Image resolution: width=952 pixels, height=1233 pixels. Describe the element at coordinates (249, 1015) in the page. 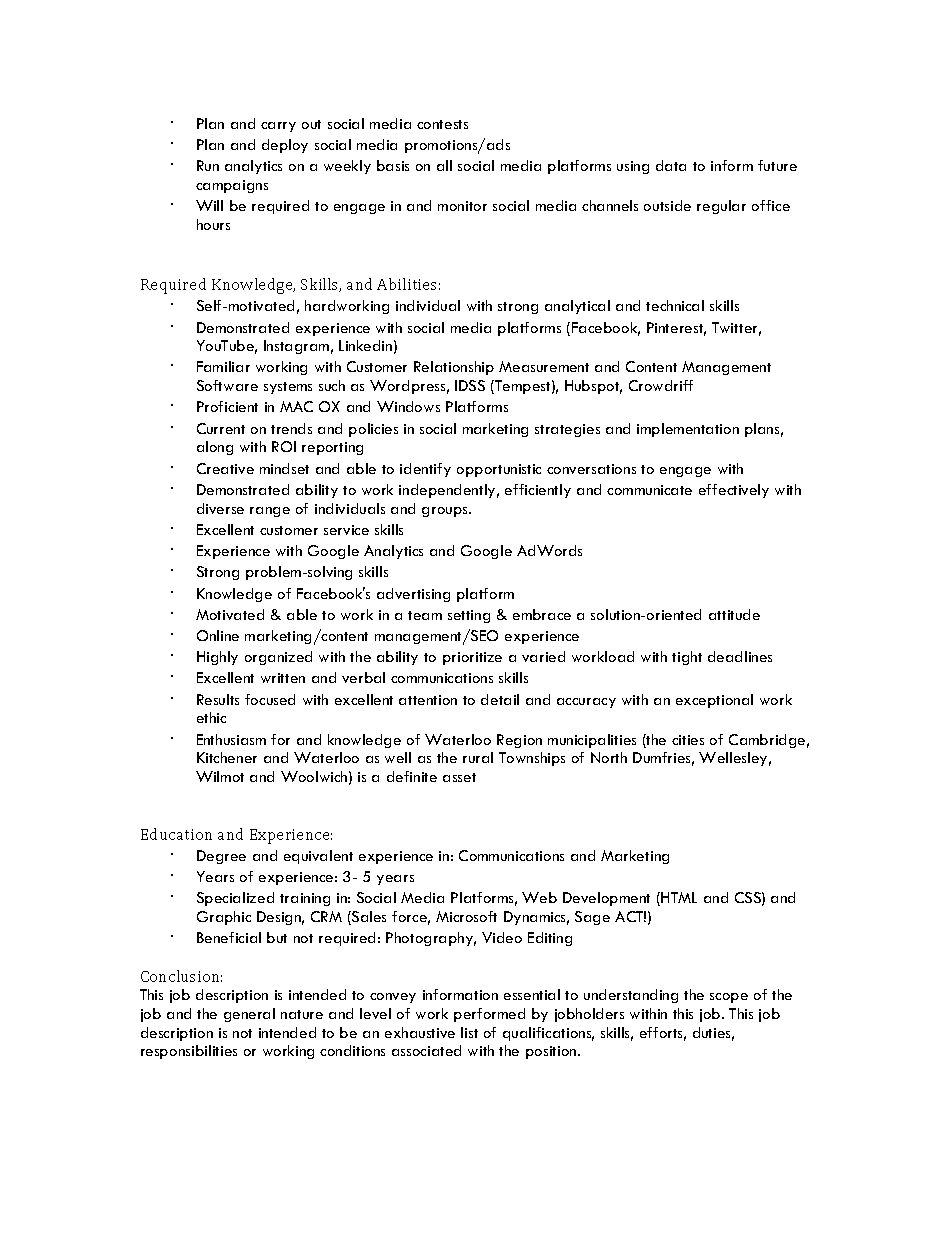

I see `general` at that location.
